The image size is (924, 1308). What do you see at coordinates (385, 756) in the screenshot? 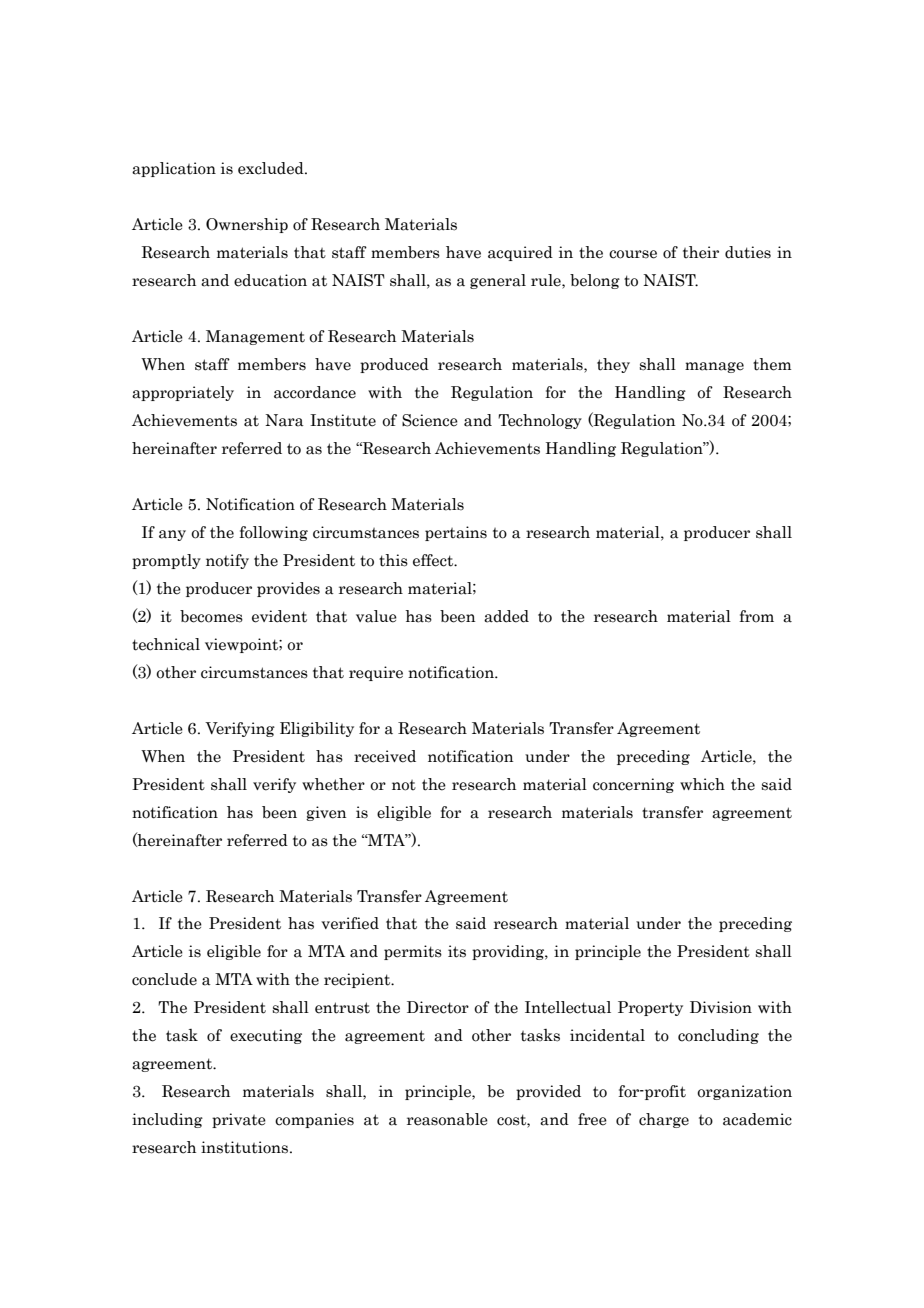
I see `received` at bounding box center [385, 756].
